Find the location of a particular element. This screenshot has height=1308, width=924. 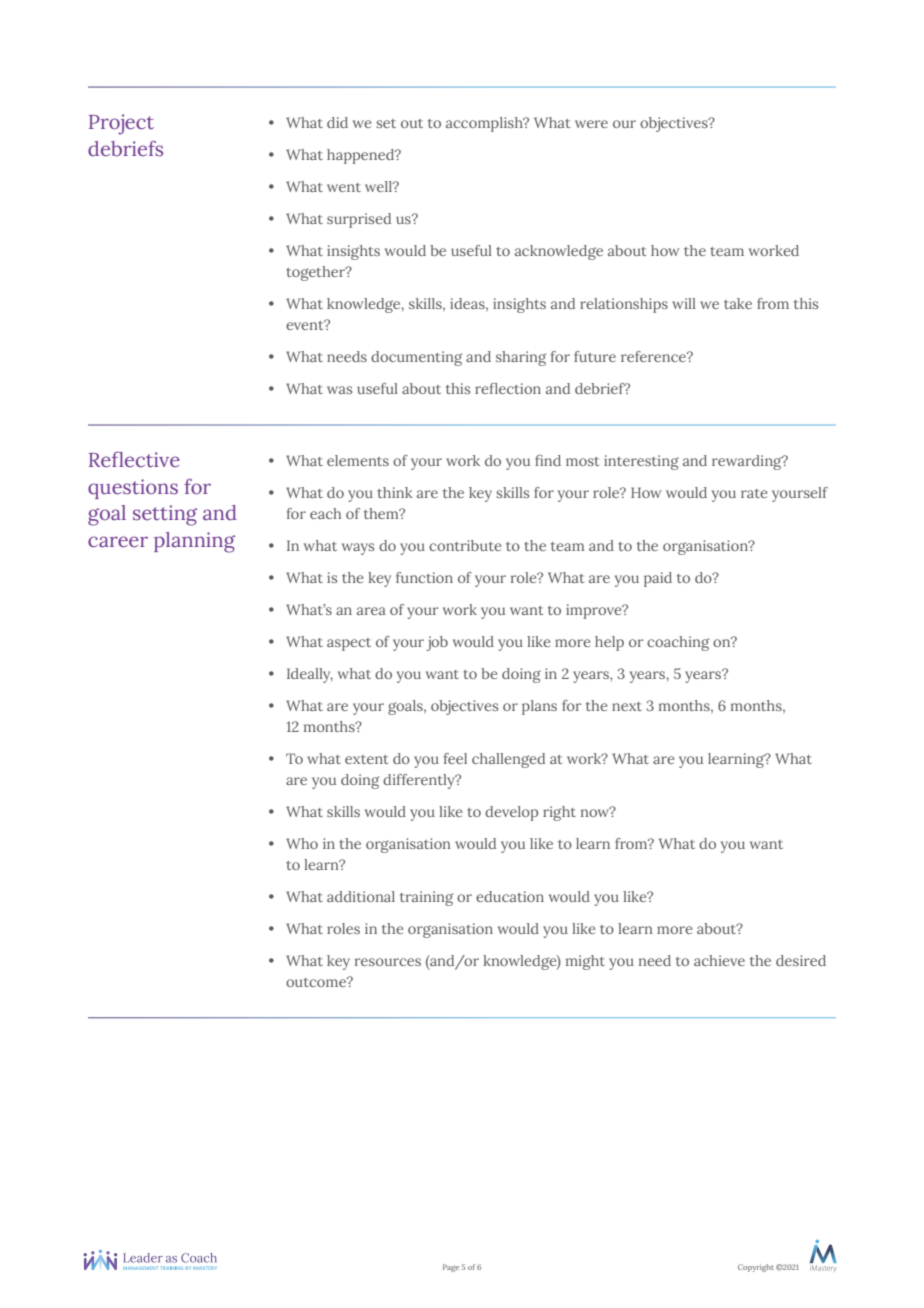

Who is located at coordinates (302, 843).
